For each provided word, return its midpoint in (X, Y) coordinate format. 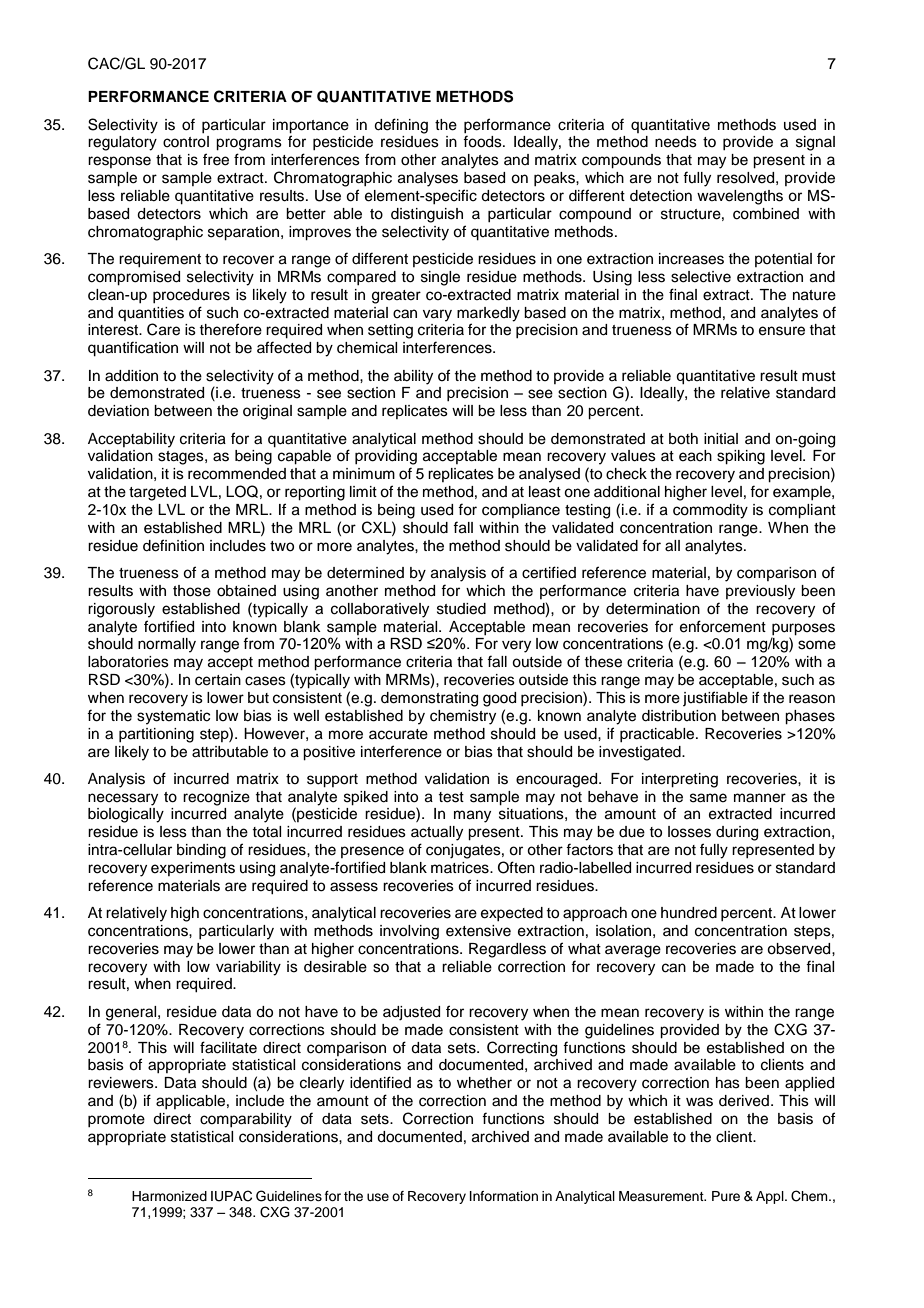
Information (504, 1196)
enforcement (723, 626)
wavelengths (740, 197)
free (216, 159)
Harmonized (169, 1196)
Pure (726, 1196)
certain (218, 680)
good (499, 699)
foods (483, 141)
